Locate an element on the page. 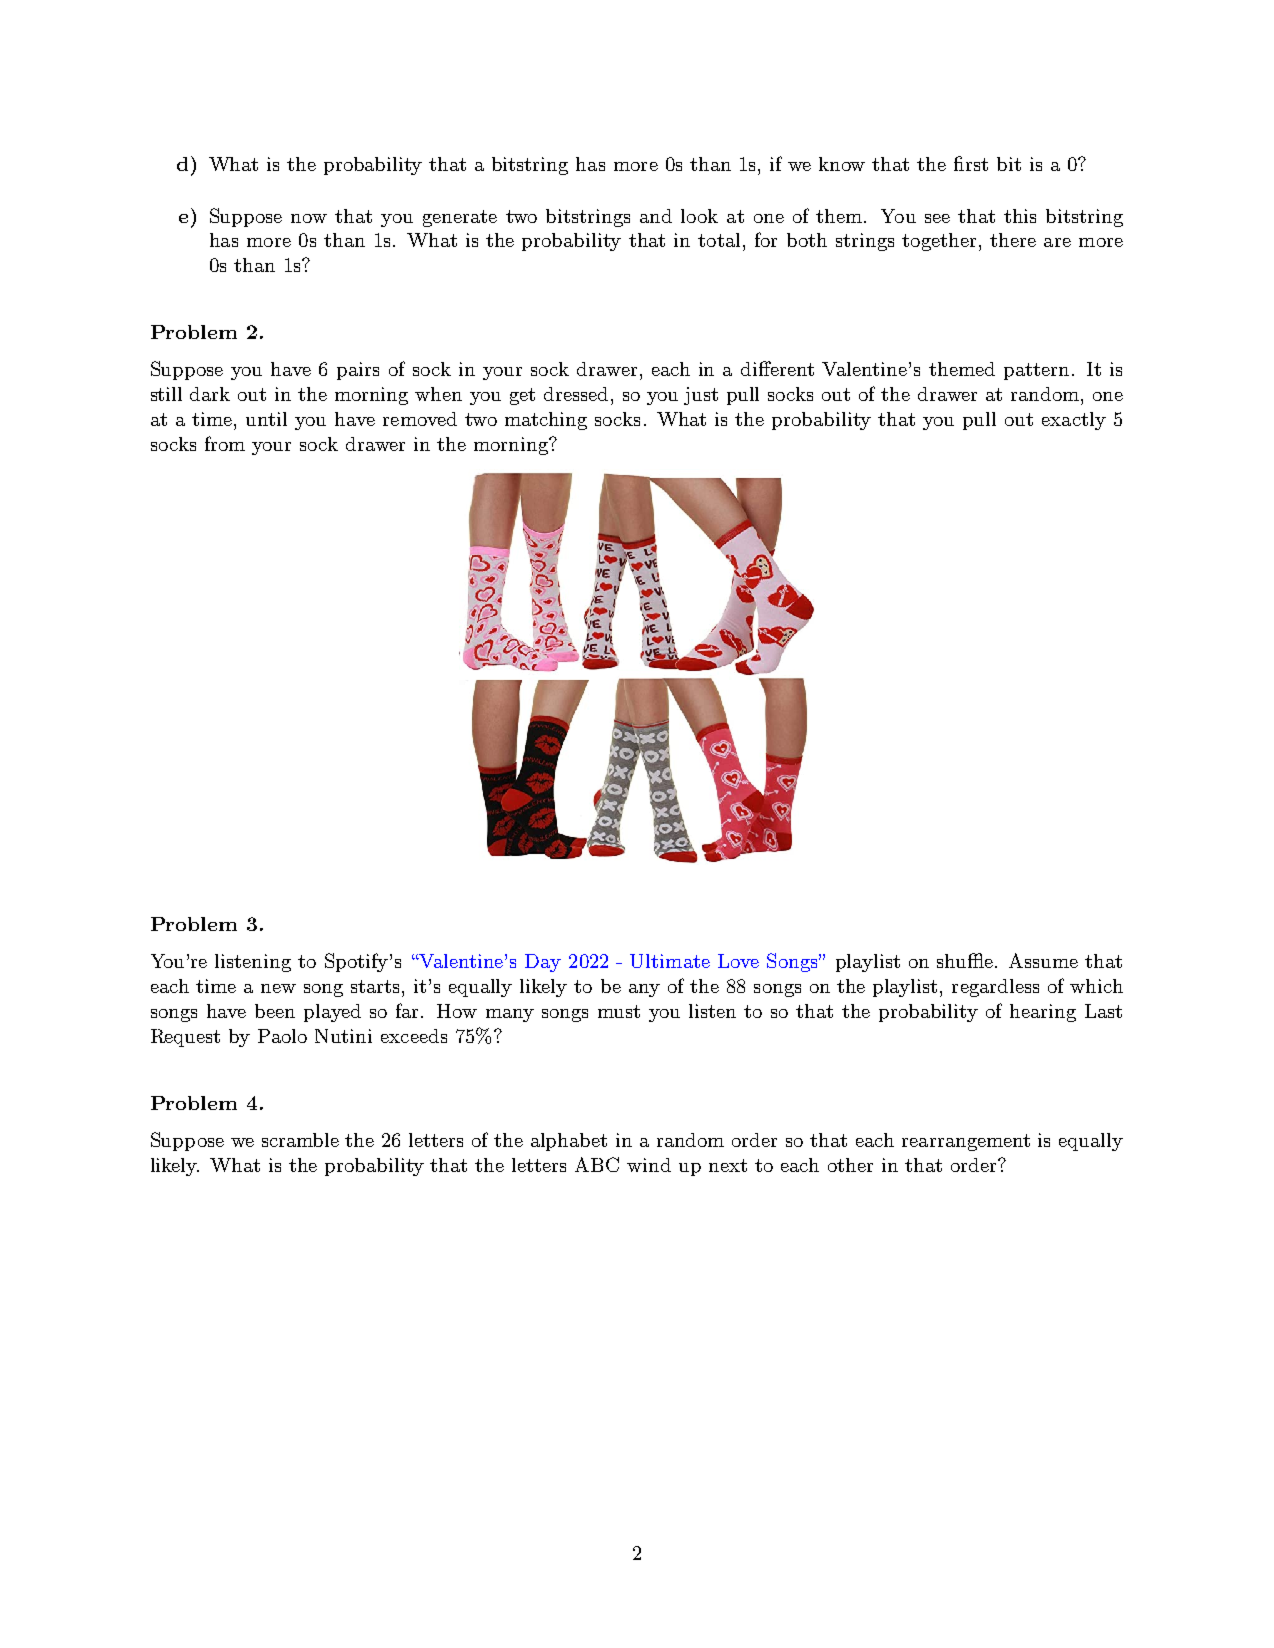 The width and height of the document is (1274, 1648). Ultimate is located at coordinates (670, 961).
